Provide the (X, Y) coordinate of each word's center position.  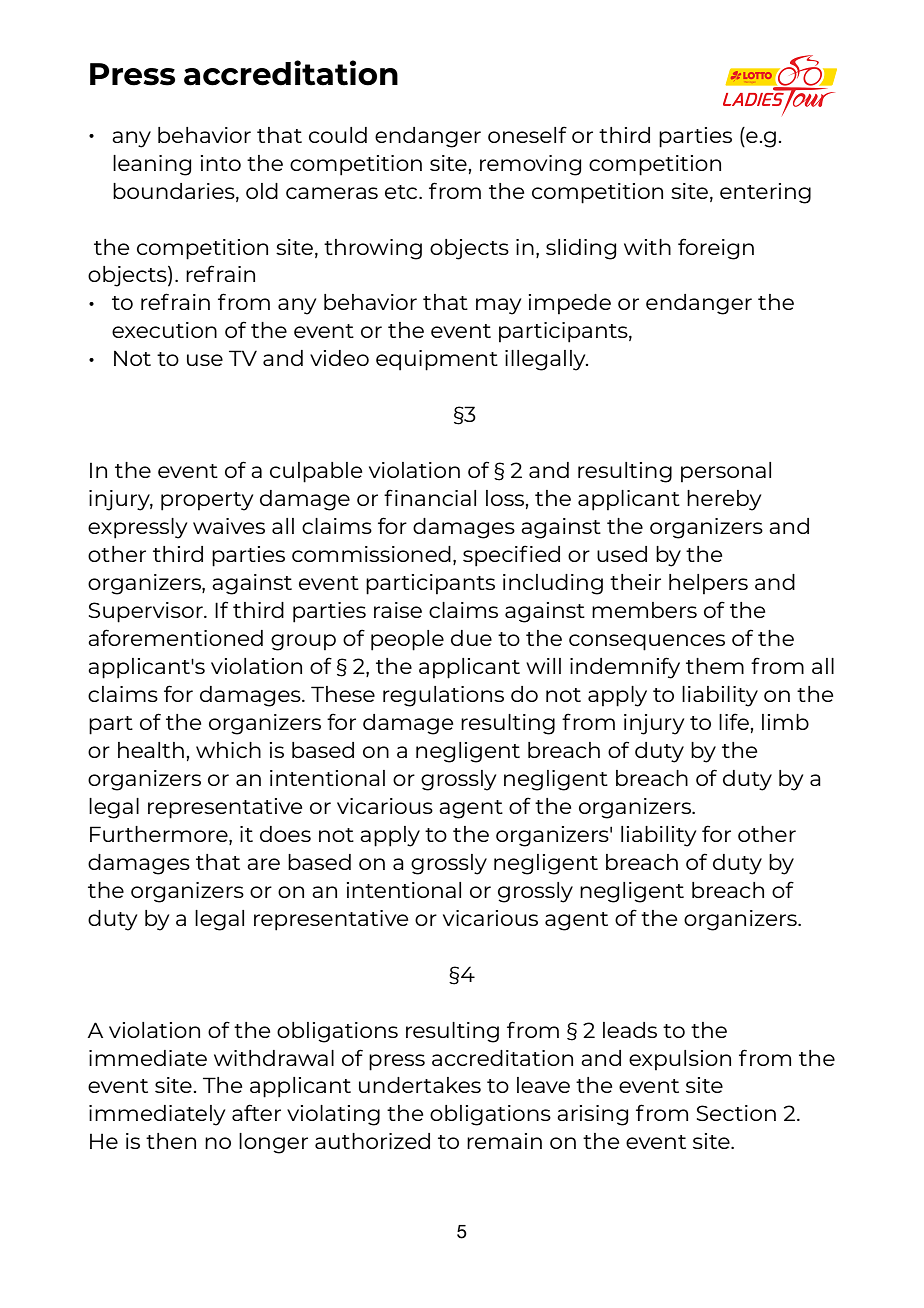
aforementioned (175, 637)
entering (765, 193)
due (471, 638)
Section (736, 1113)
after (256, 1112)
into (221, 163)
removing (530, 165)
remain (504, 1141)
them (715, 666)
